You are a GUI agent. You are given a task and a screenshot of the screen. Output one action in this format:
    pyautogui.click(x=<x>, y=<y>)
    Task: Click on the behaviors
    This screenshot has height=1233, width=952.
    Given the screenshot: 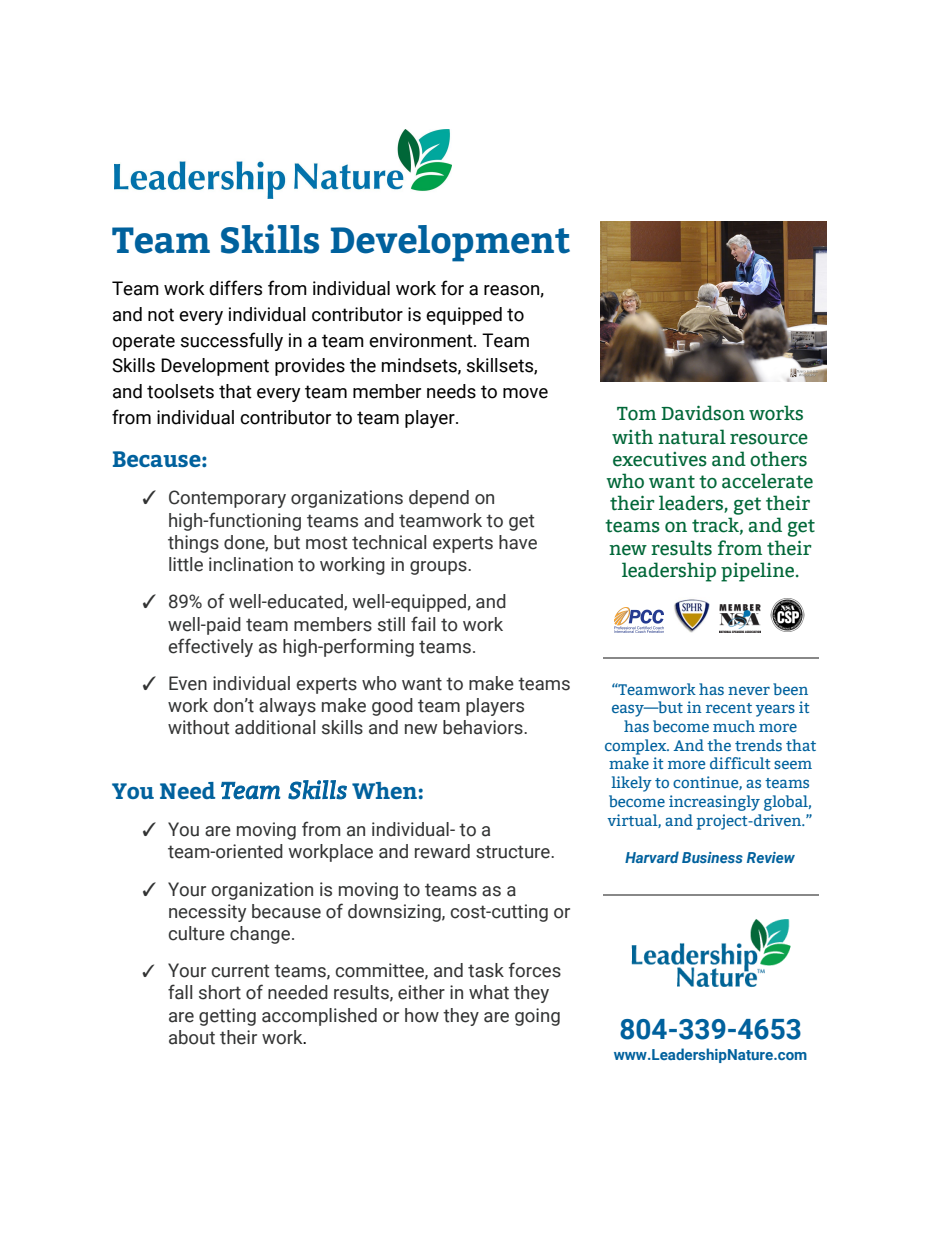 What is the action you would take?
    pyautogui.click(x=484, y=727)
